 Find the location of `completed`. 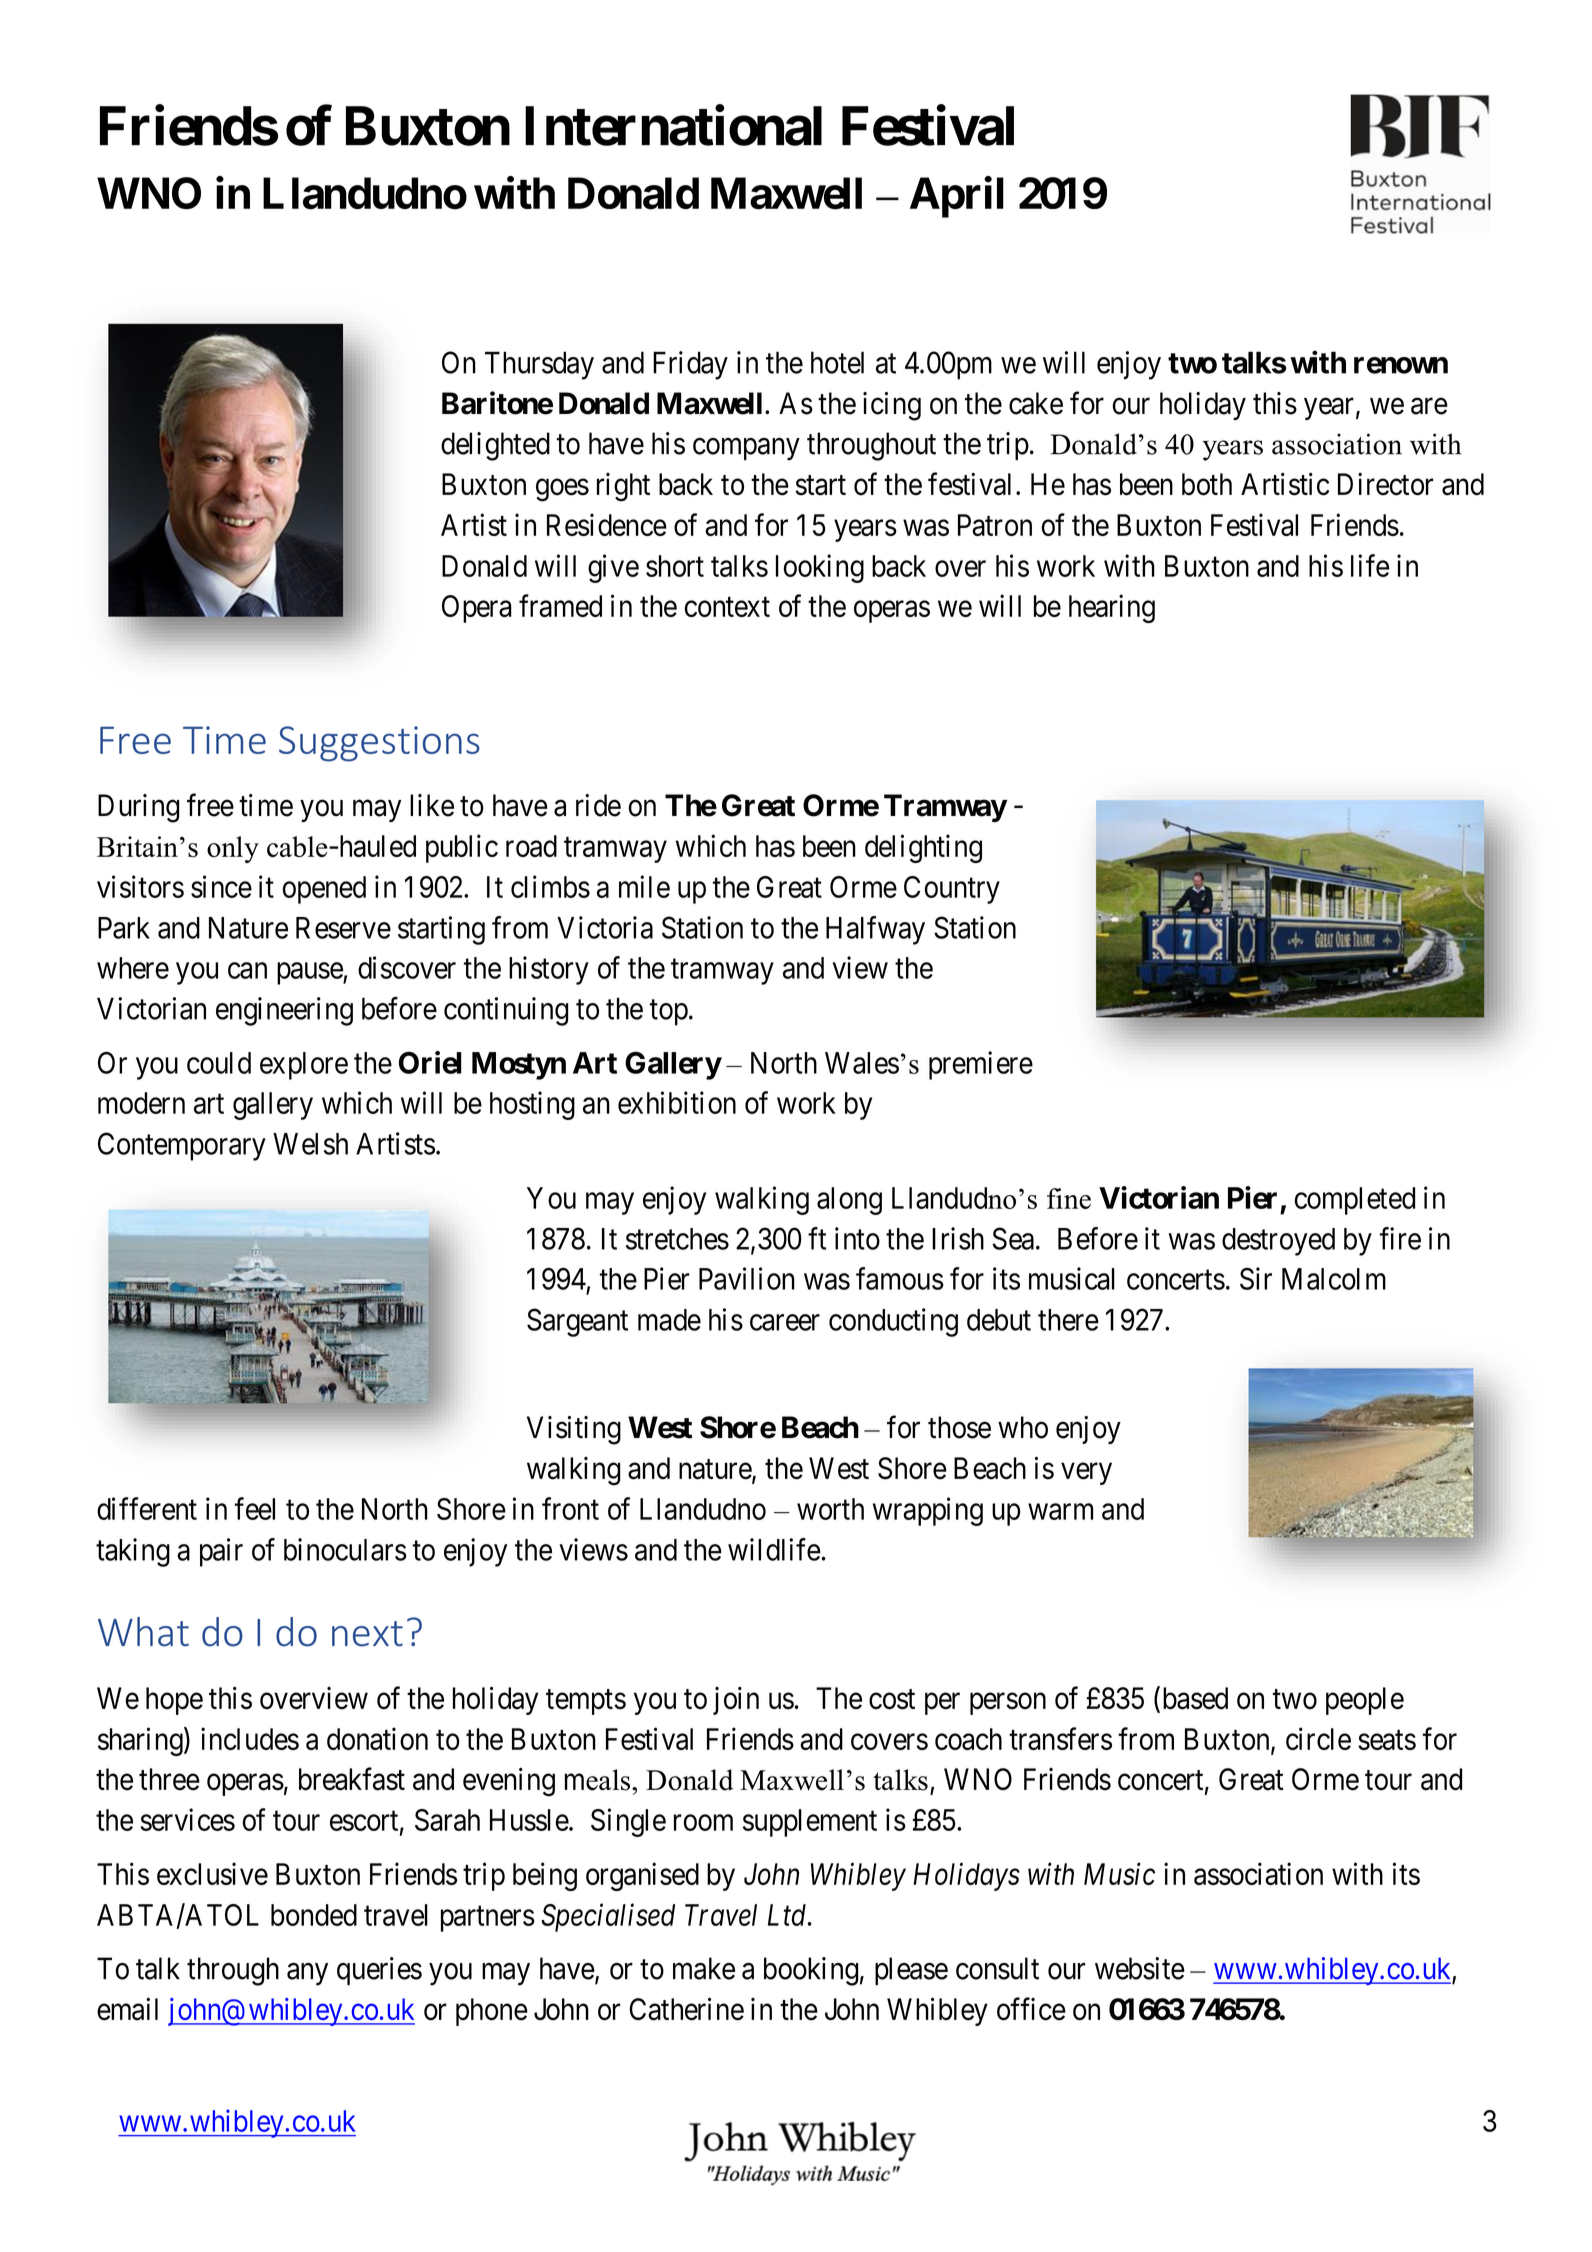

completed is located at coordinates (1355, 1201).
